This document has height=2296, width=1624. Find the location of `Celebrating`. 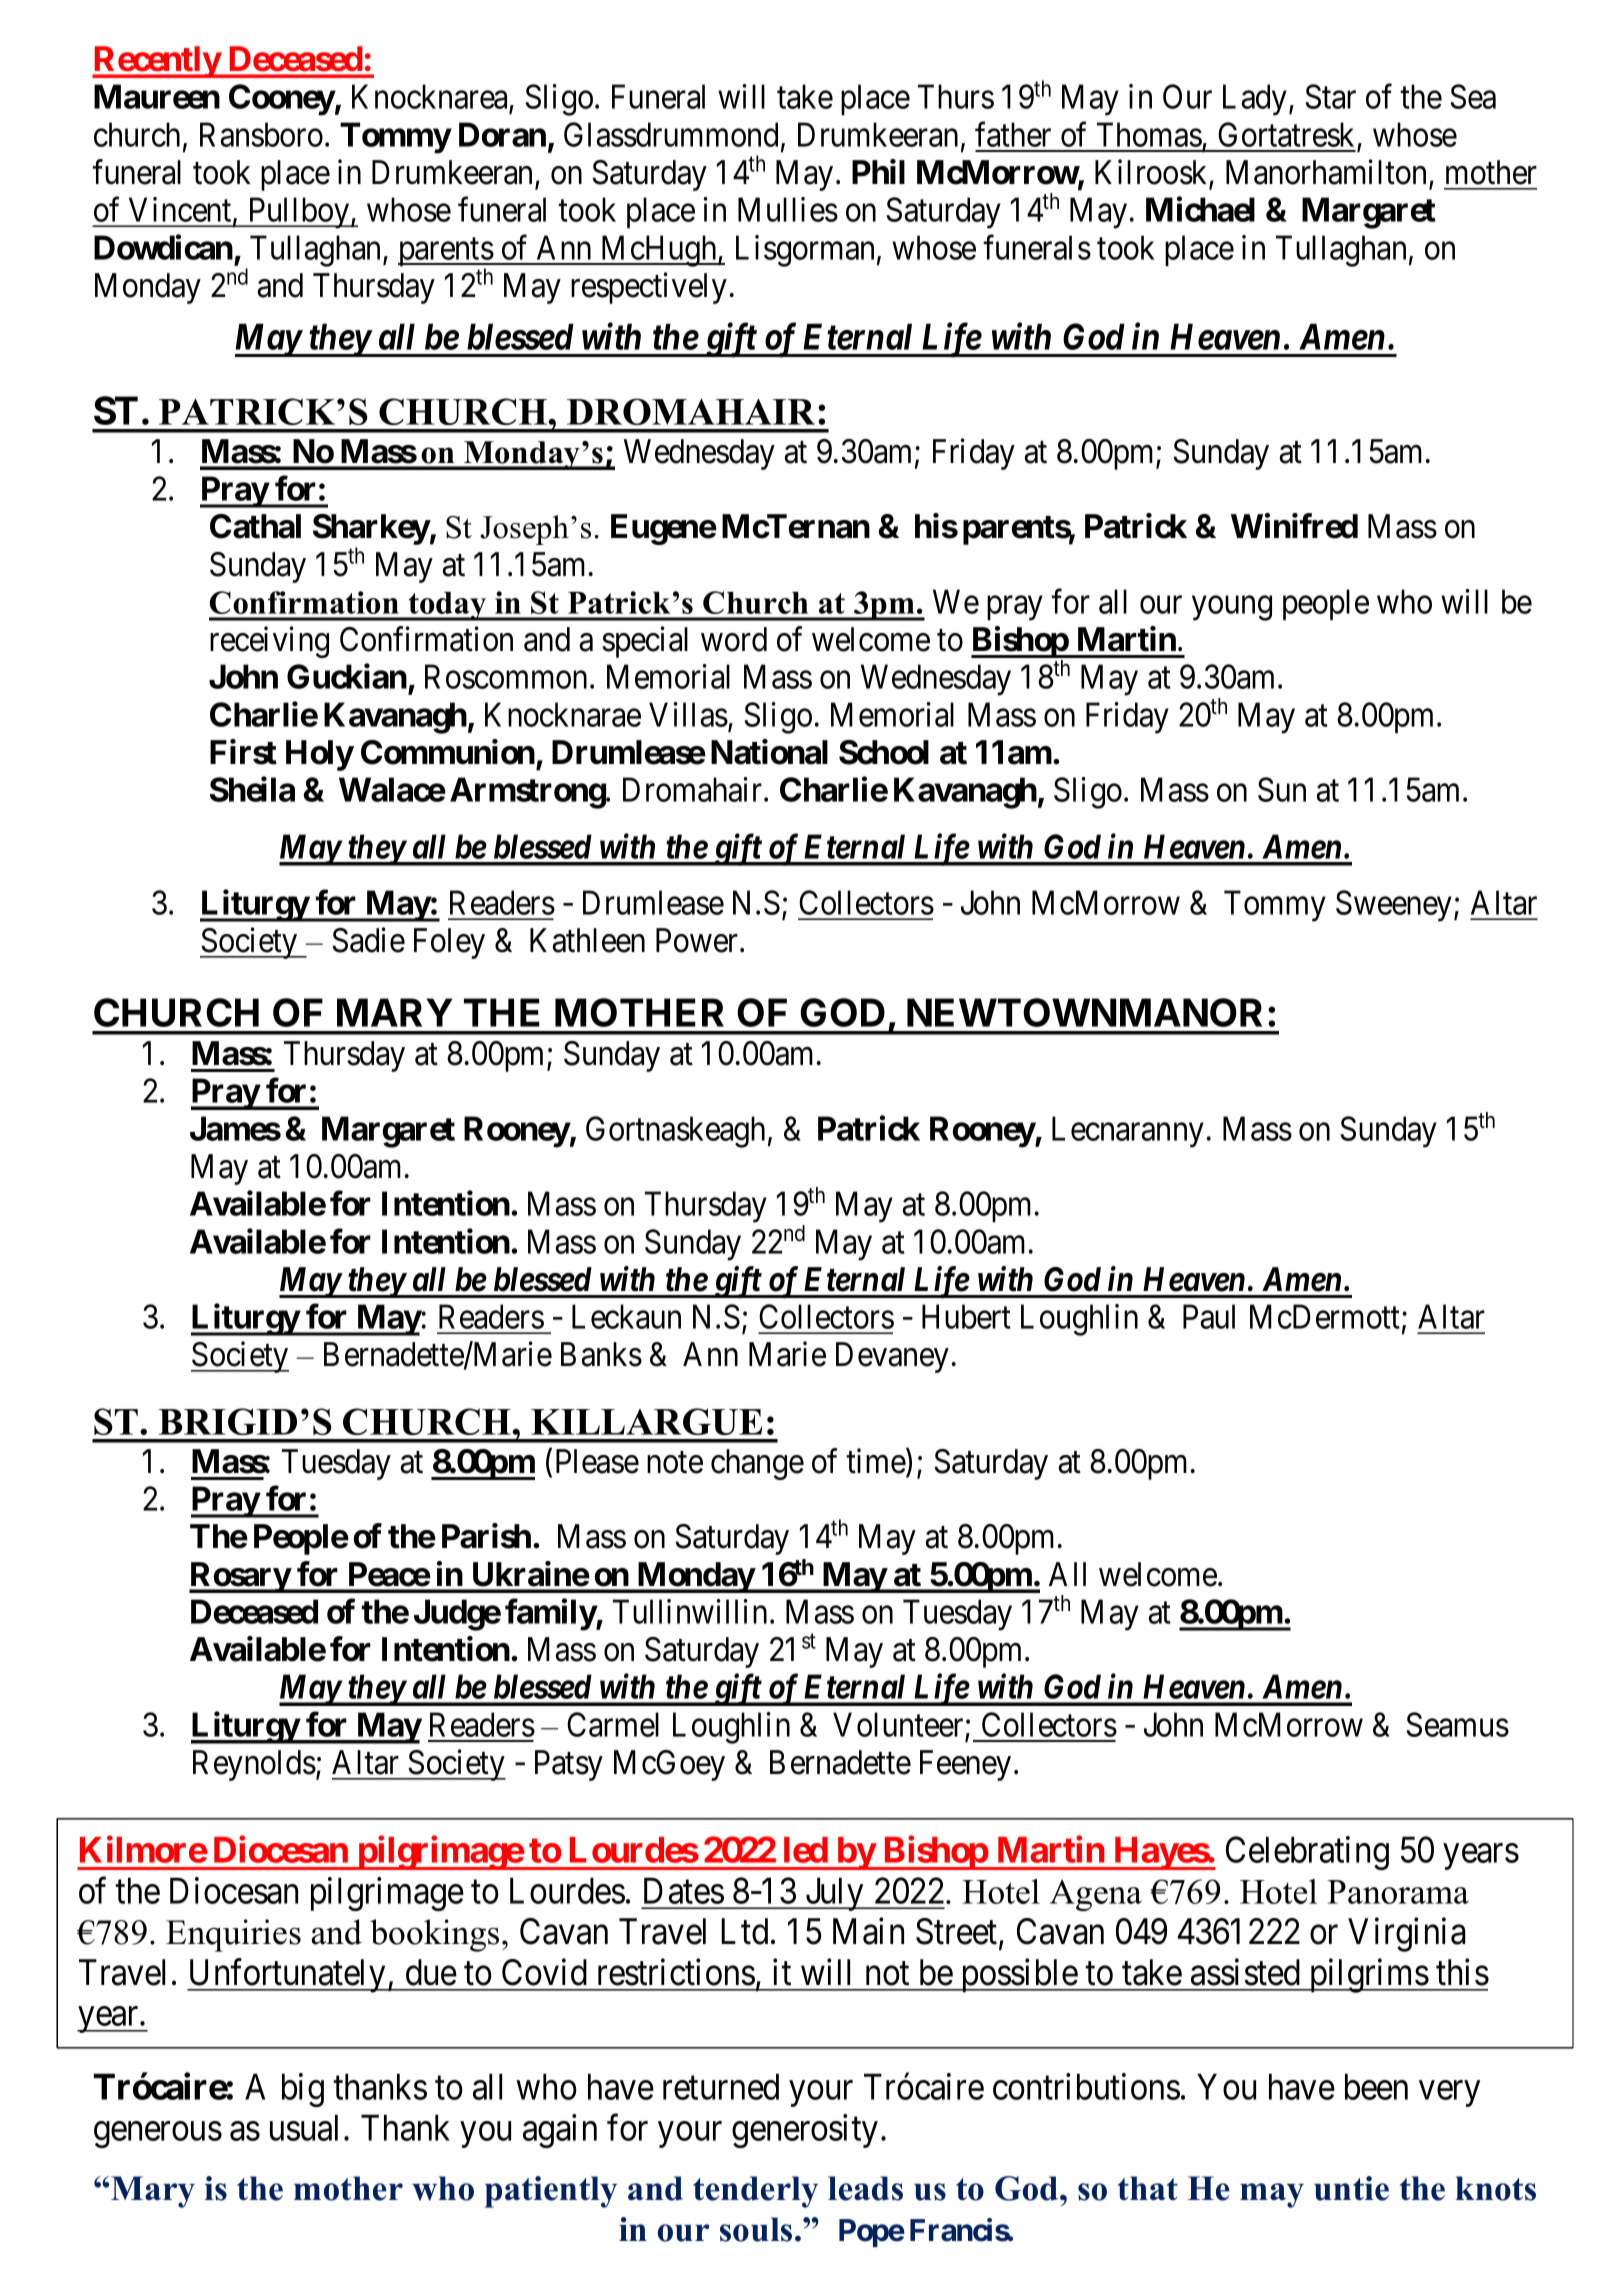

Celebrating is located at coordinates (1307, 1853).
